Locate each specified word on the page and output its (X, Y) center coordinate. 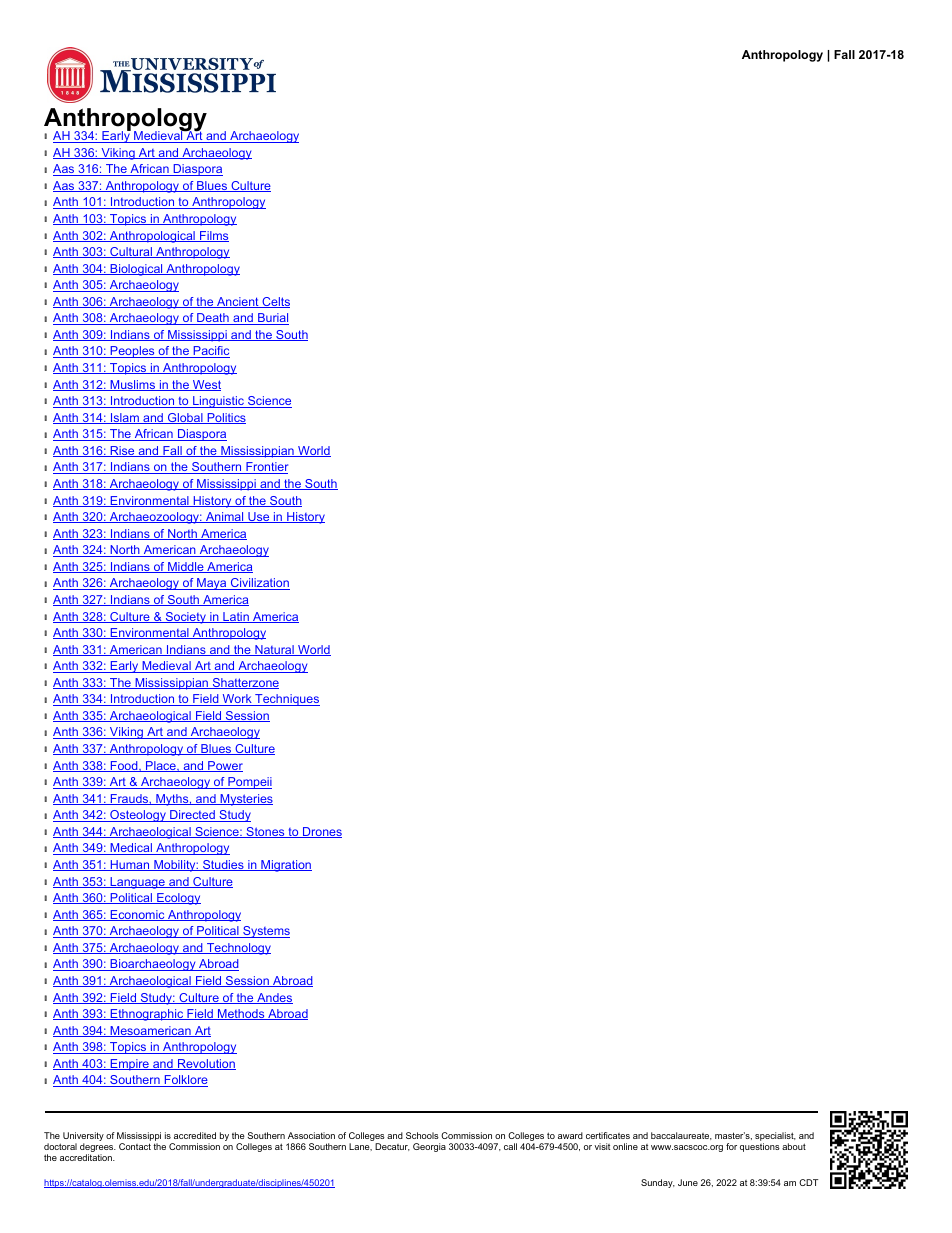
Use (259, 517)
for (731, 1146)
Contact (135, 1146)
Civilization (259, 584)
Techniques (286, 700)
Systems (265, 932)
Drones (321, 832)
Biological (136, 270)
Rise (122, 451)
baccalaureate (681, 1136)
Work (237, 700)
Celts (275, 302)
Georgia (429, 1147)
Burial (272, 319)
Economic (137, 915)
